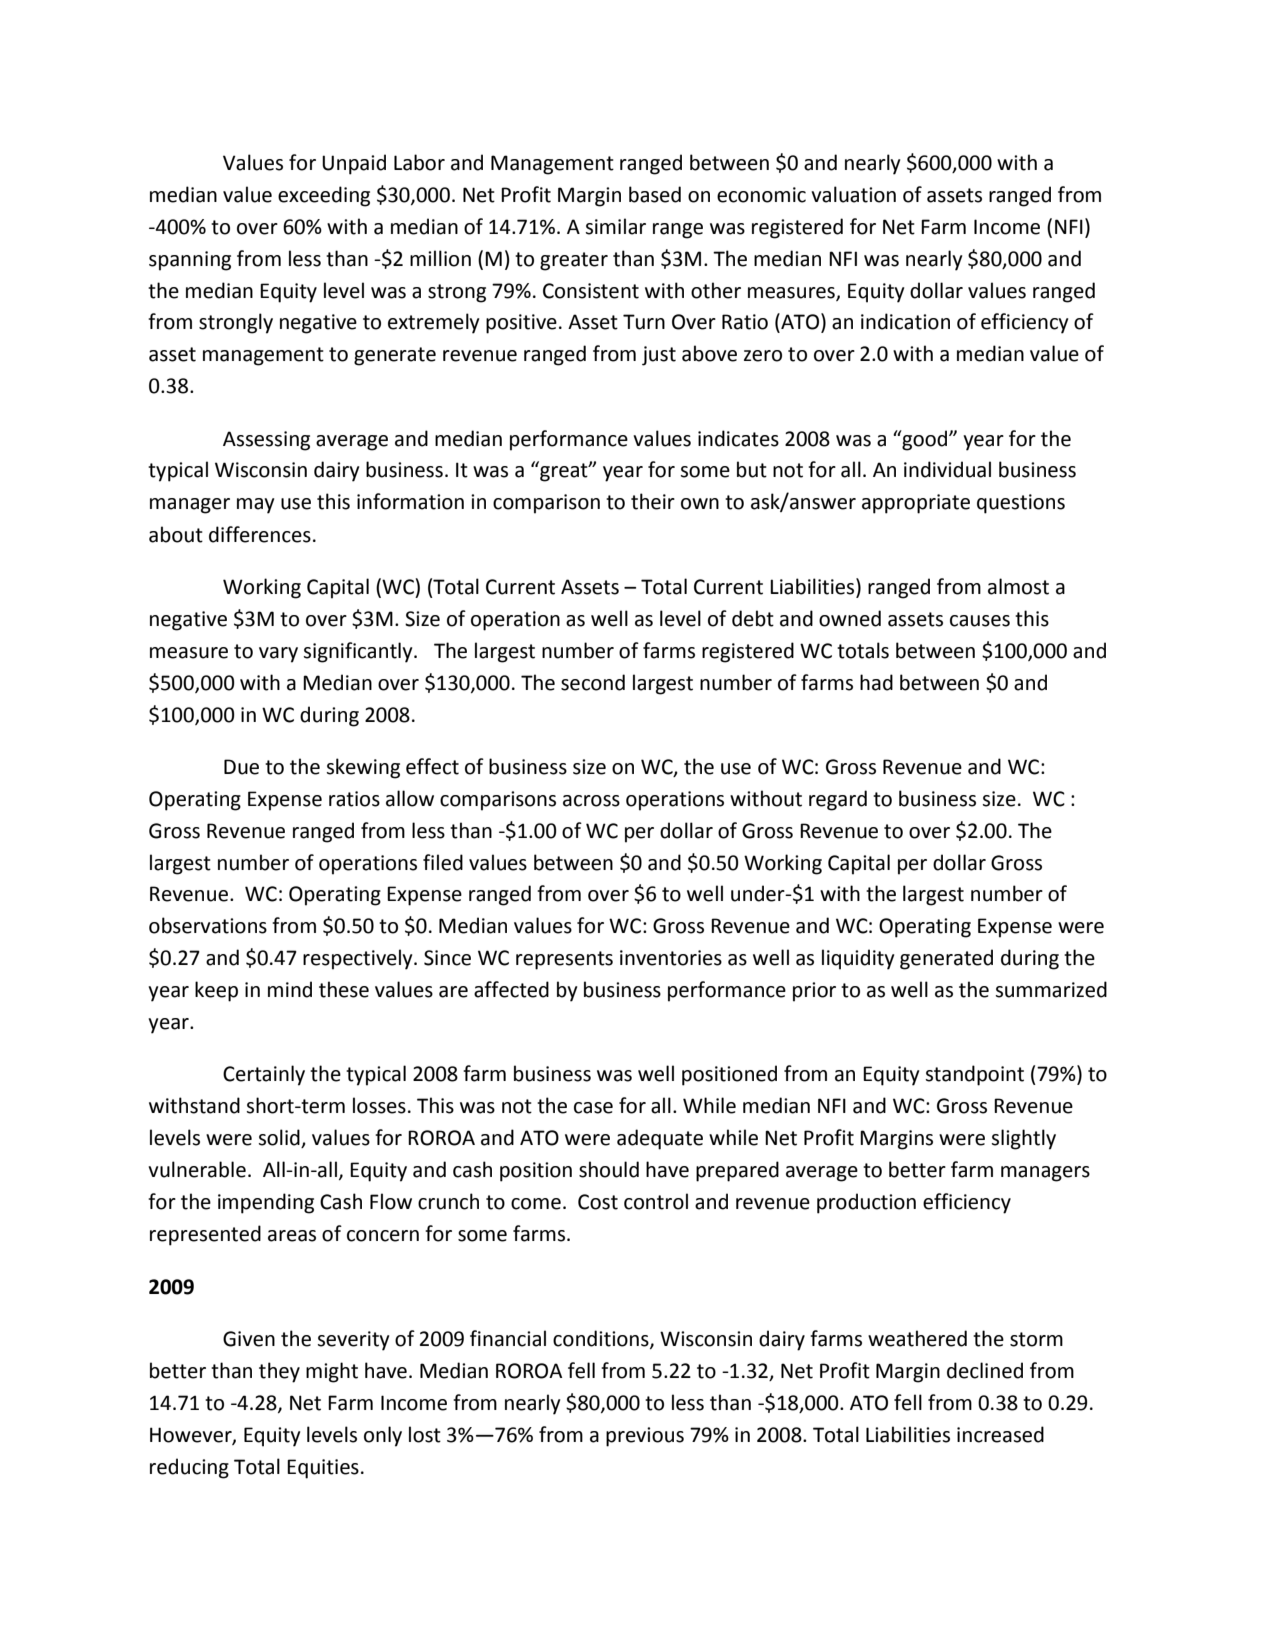 This screenshot has height=1635, width=1263. What do you see at coordinates (916, 504) in the screenshot?
I see `appropriate` at bounding box center [916, 504].
